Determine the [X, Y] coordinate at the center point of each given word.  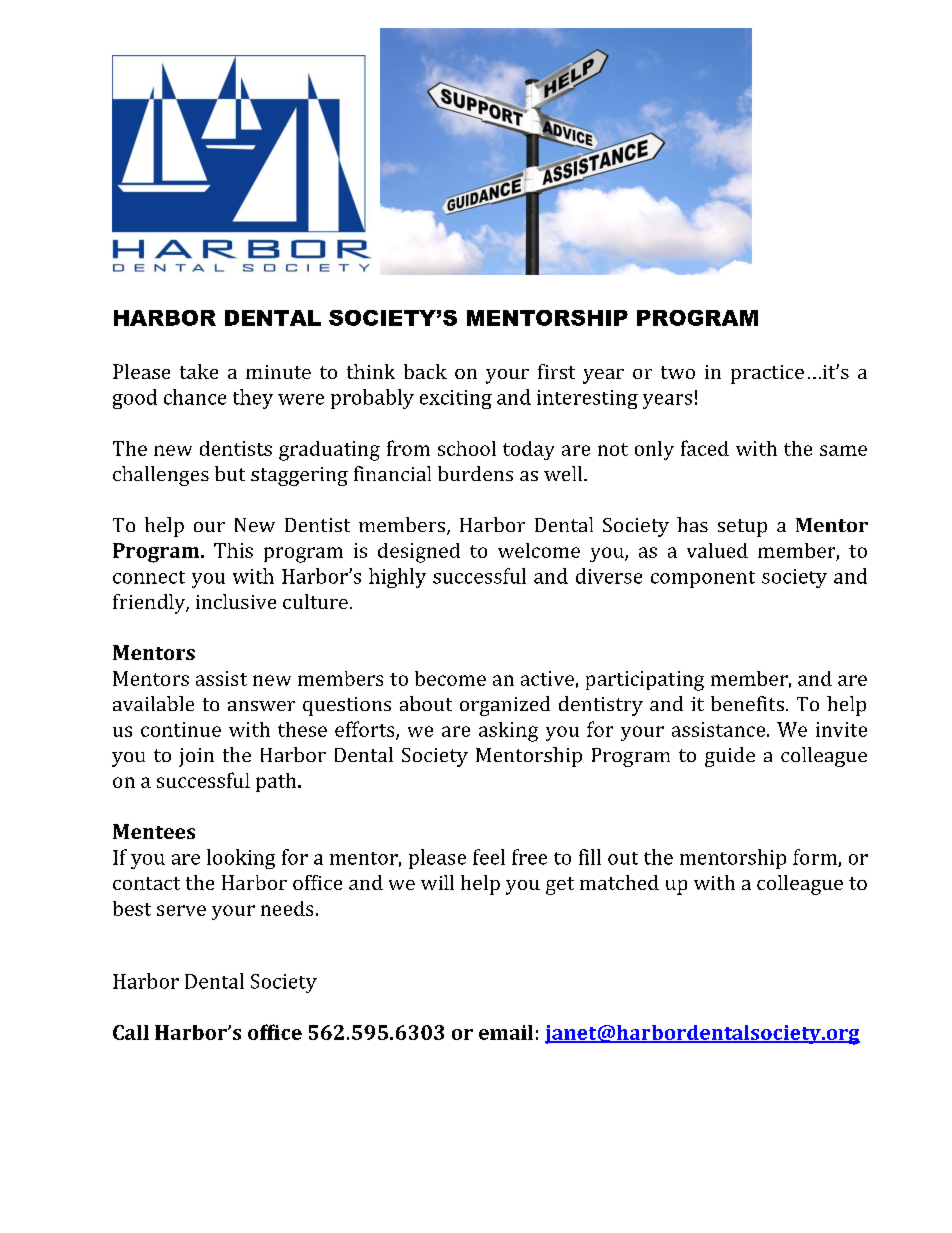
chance [195, 397]
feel [489, 857]
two [678, 372]
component [703, 579]
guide [730, 757]
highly [397, 578]
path [277, 782]
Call [131, 1032]
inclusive [236, 601]
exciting [456, 399]
